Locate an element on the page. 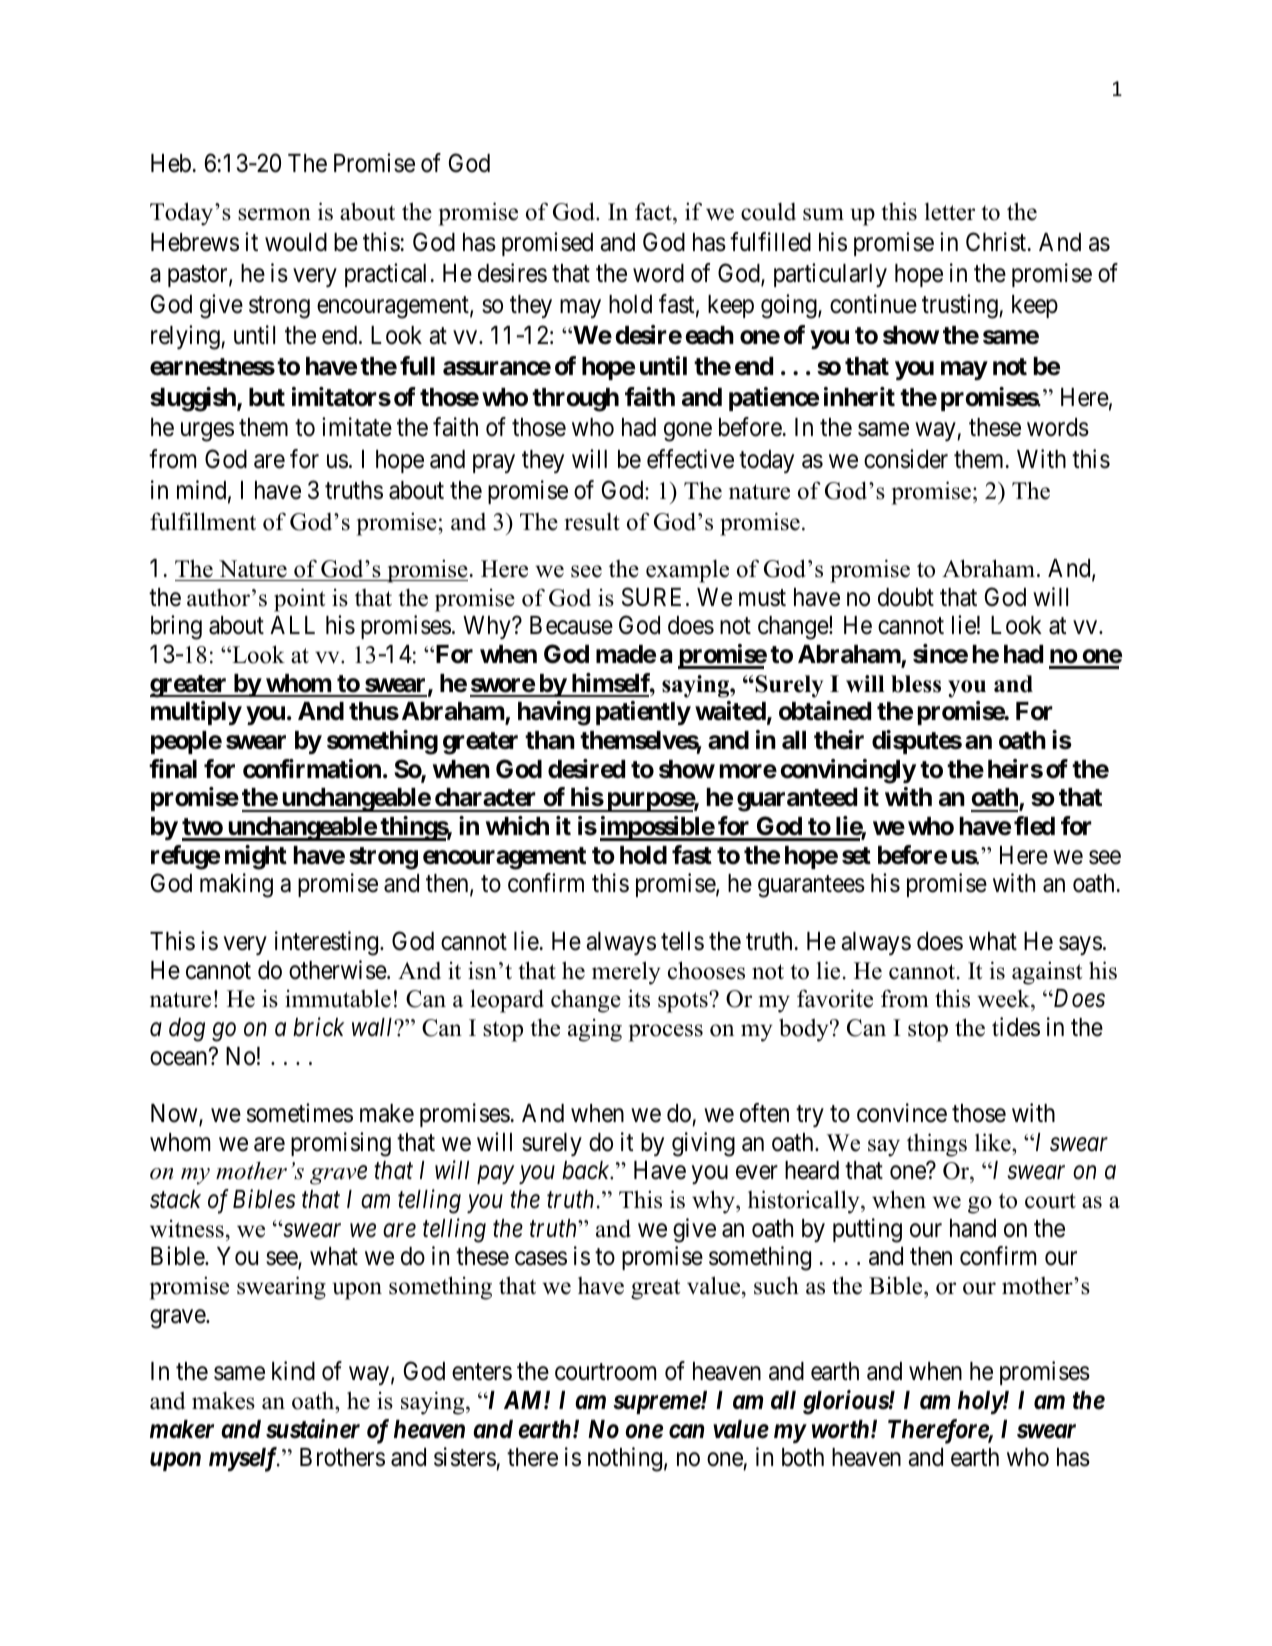  Christ is located at coordinates (997, 242).
